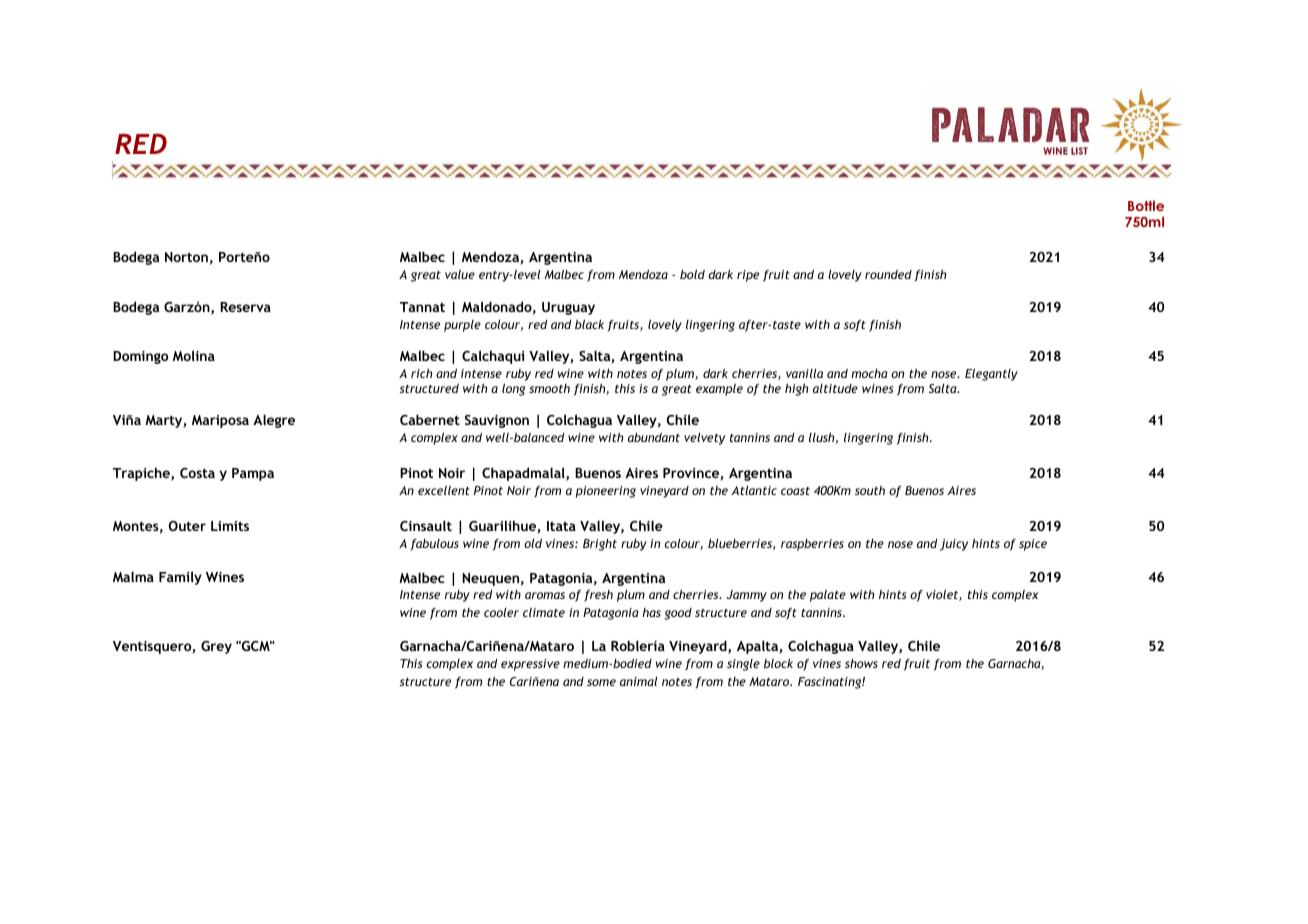  I want to click on spice, so click(1033, 545).
